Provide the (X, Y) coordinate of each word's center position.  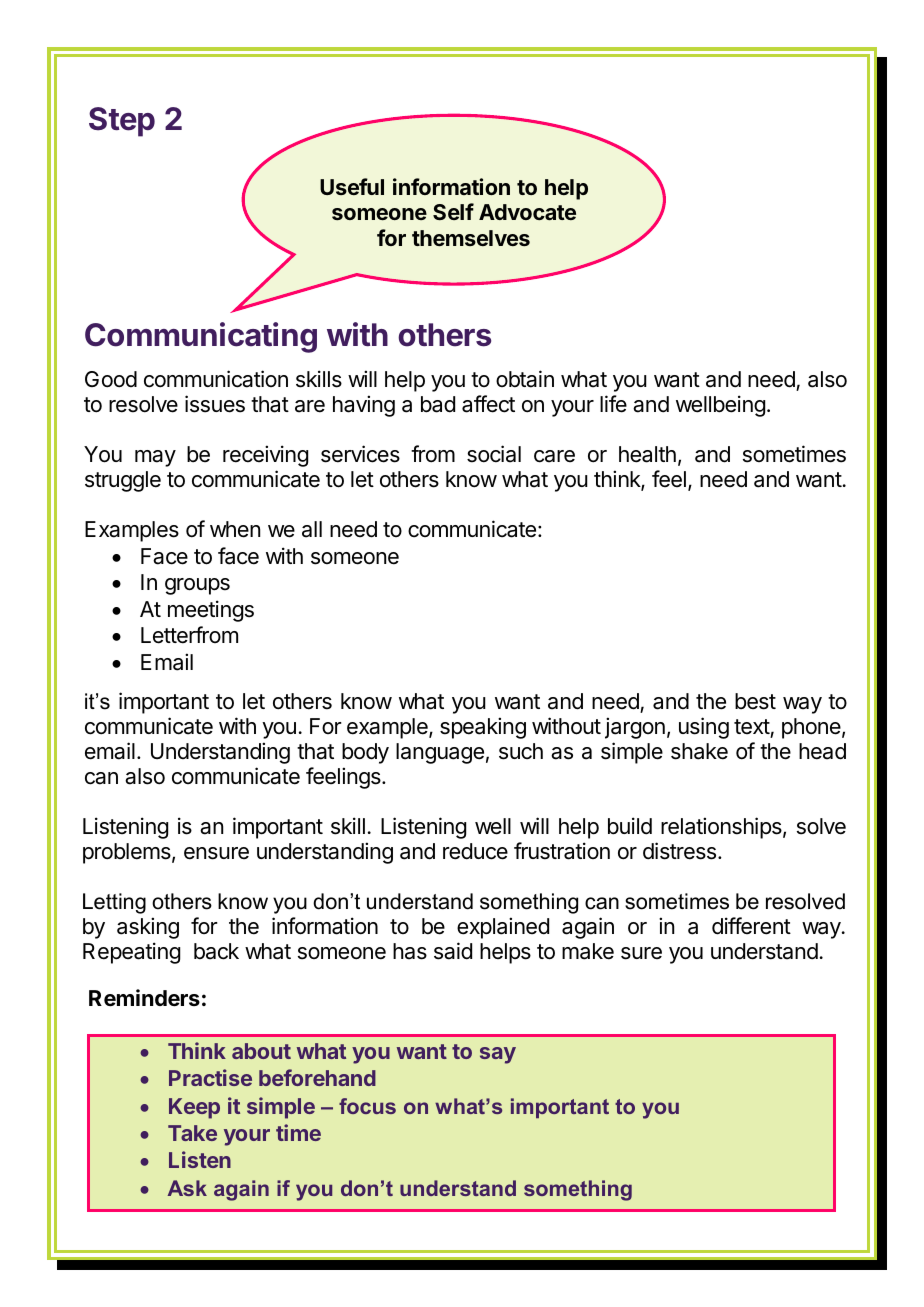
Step (122, 122)
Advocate (527, 212)
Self (453, 211)
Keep (194, 1108)
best (755, 701)
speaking (483, 728)
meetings (211, 611)
